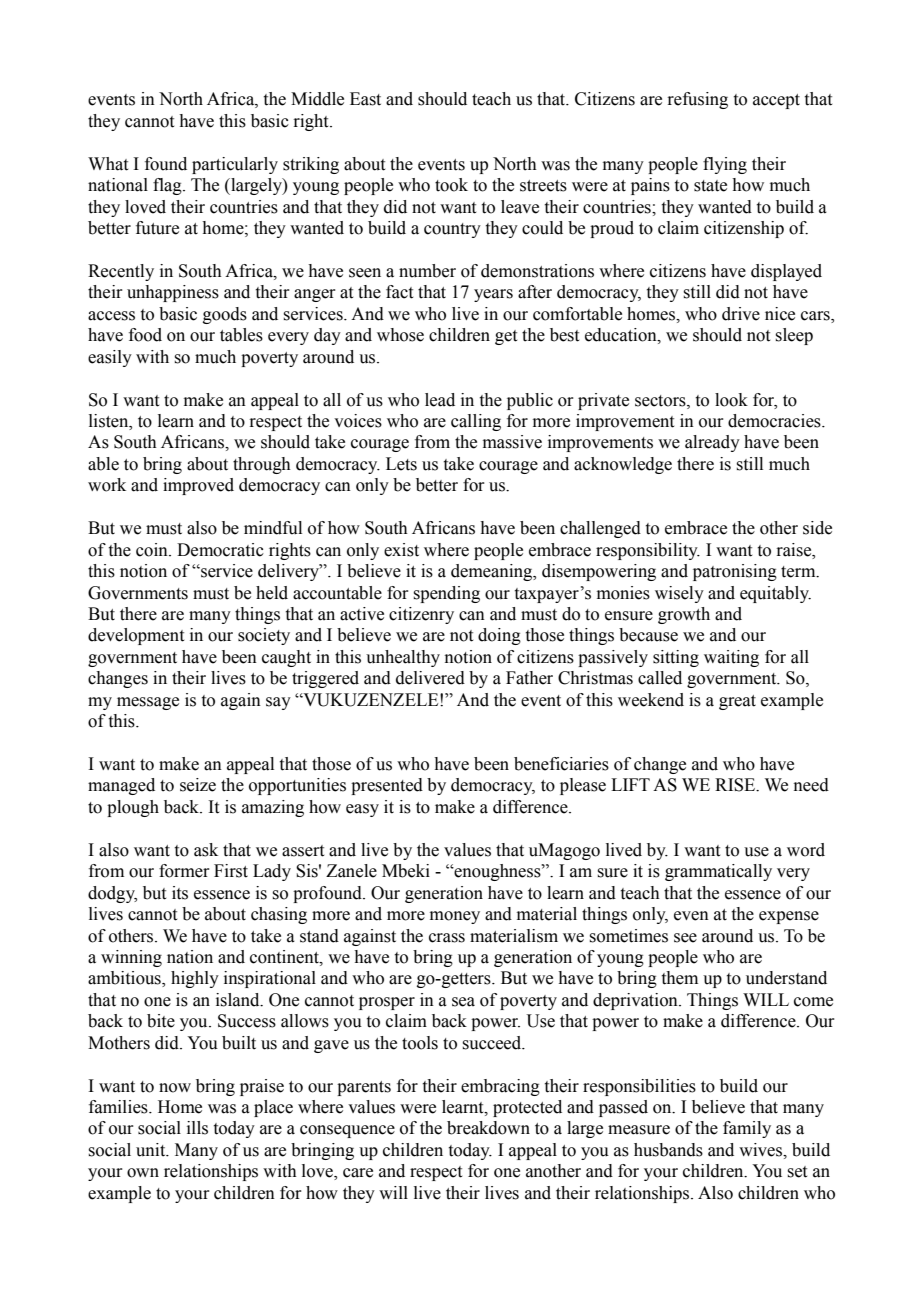  I want to click on flying, so click(725, 165).
